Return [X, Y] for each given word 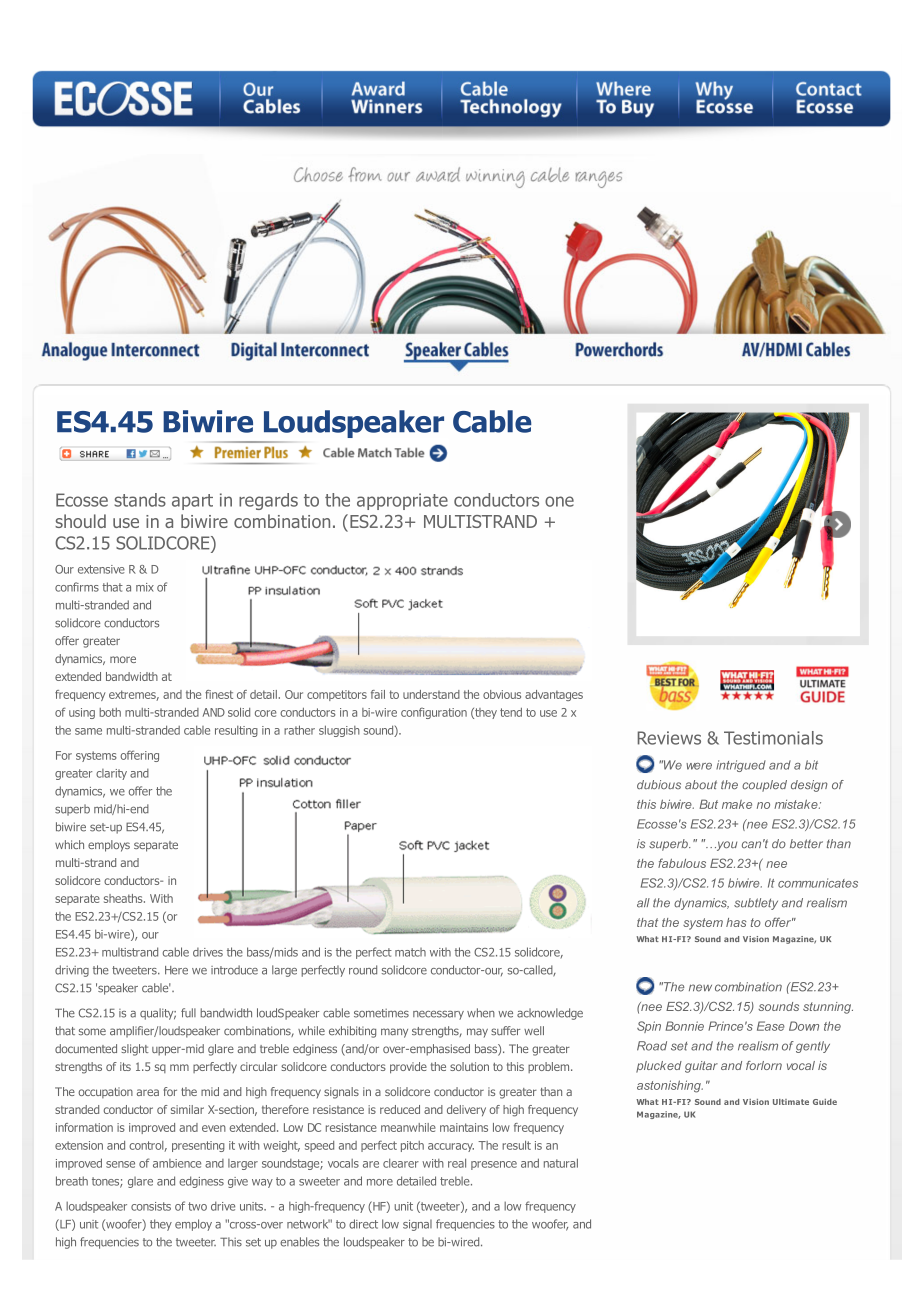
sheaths [124, 898]
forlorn [764, 1065]
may [477, 1033]
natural [561, 1163]
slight [135, 1050]
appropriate [402, 501]
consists [151, 1206]
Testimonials [773, 738]
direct [363, 1224]
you [726, 846]
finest [219, 694]
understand [431, 694]
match [410, 952]
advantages [554, 695]
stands [140, 500]
